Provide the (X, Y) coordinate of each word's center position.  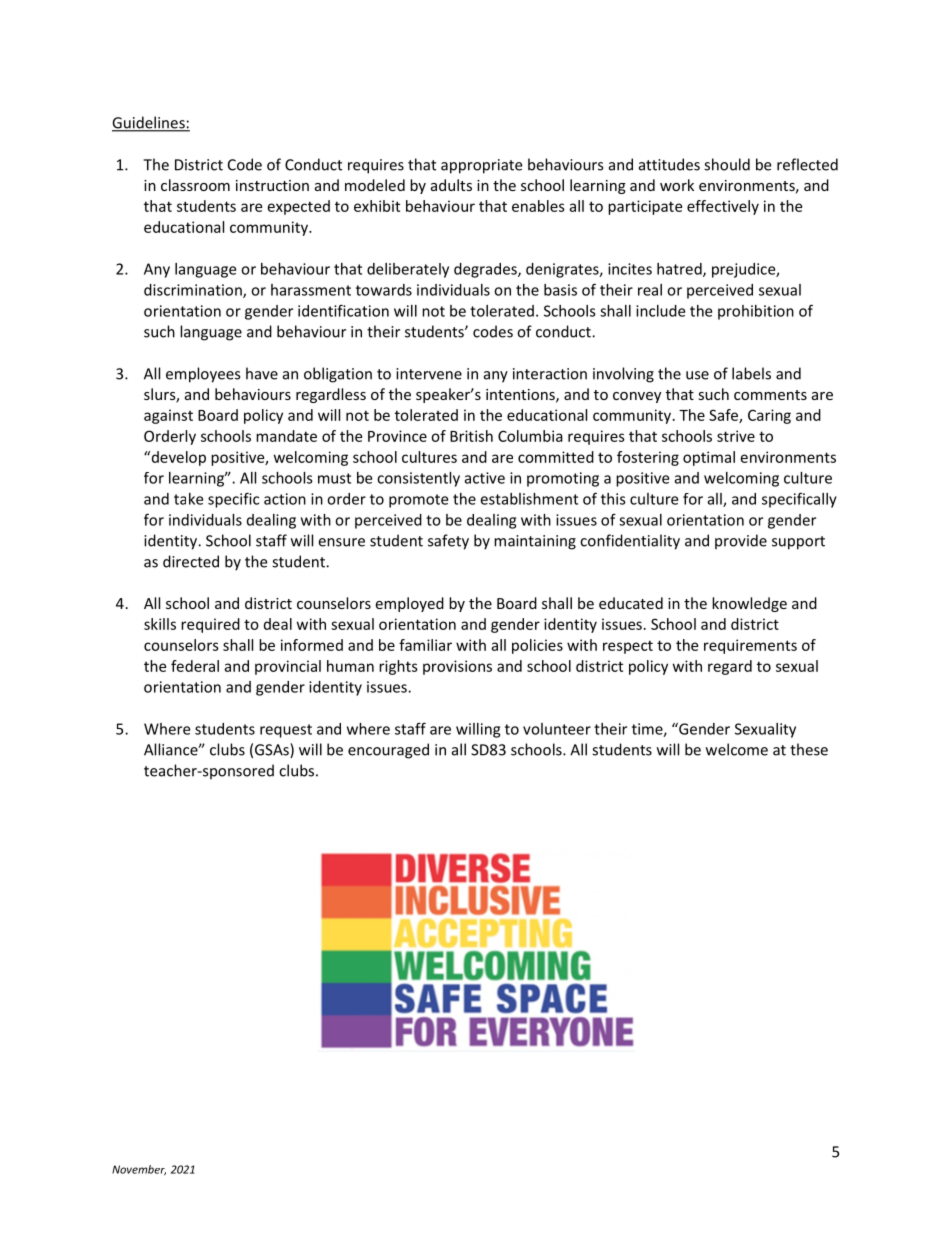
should (727, 164)
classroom (195, 185)
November (139, 1170)
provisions (457, 667)
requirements (750, 646)
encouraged (388, 751)
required (210, 625)
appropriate (481, 166)
